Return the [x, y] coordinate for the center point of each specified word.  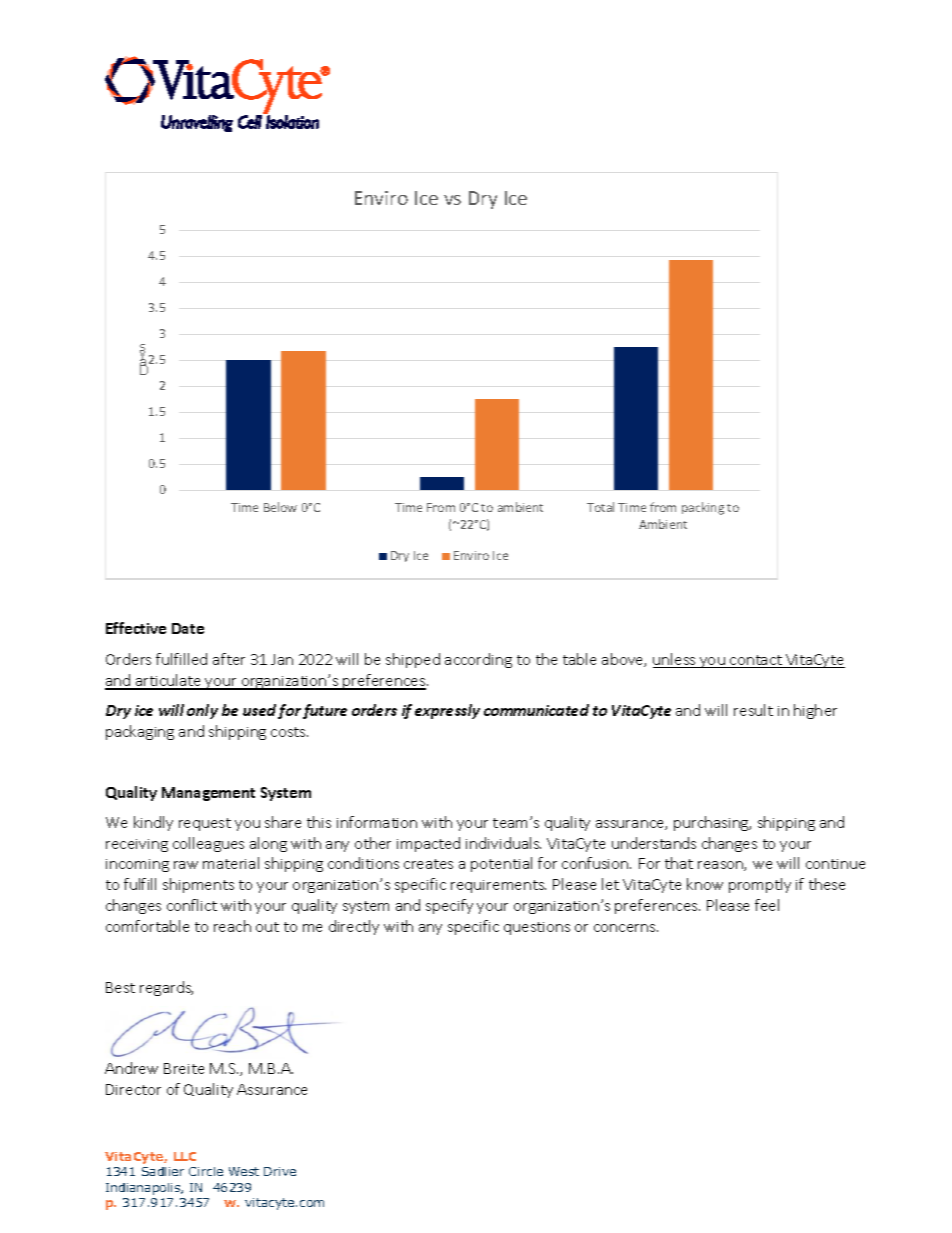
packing [703, 508]
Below [280, 507]
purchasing [712, 823]
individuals [503, 843]
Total [600, 507]
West [244, 1171]
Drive [280, 1171]
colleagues [208, 844]
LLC [185, 1156]
